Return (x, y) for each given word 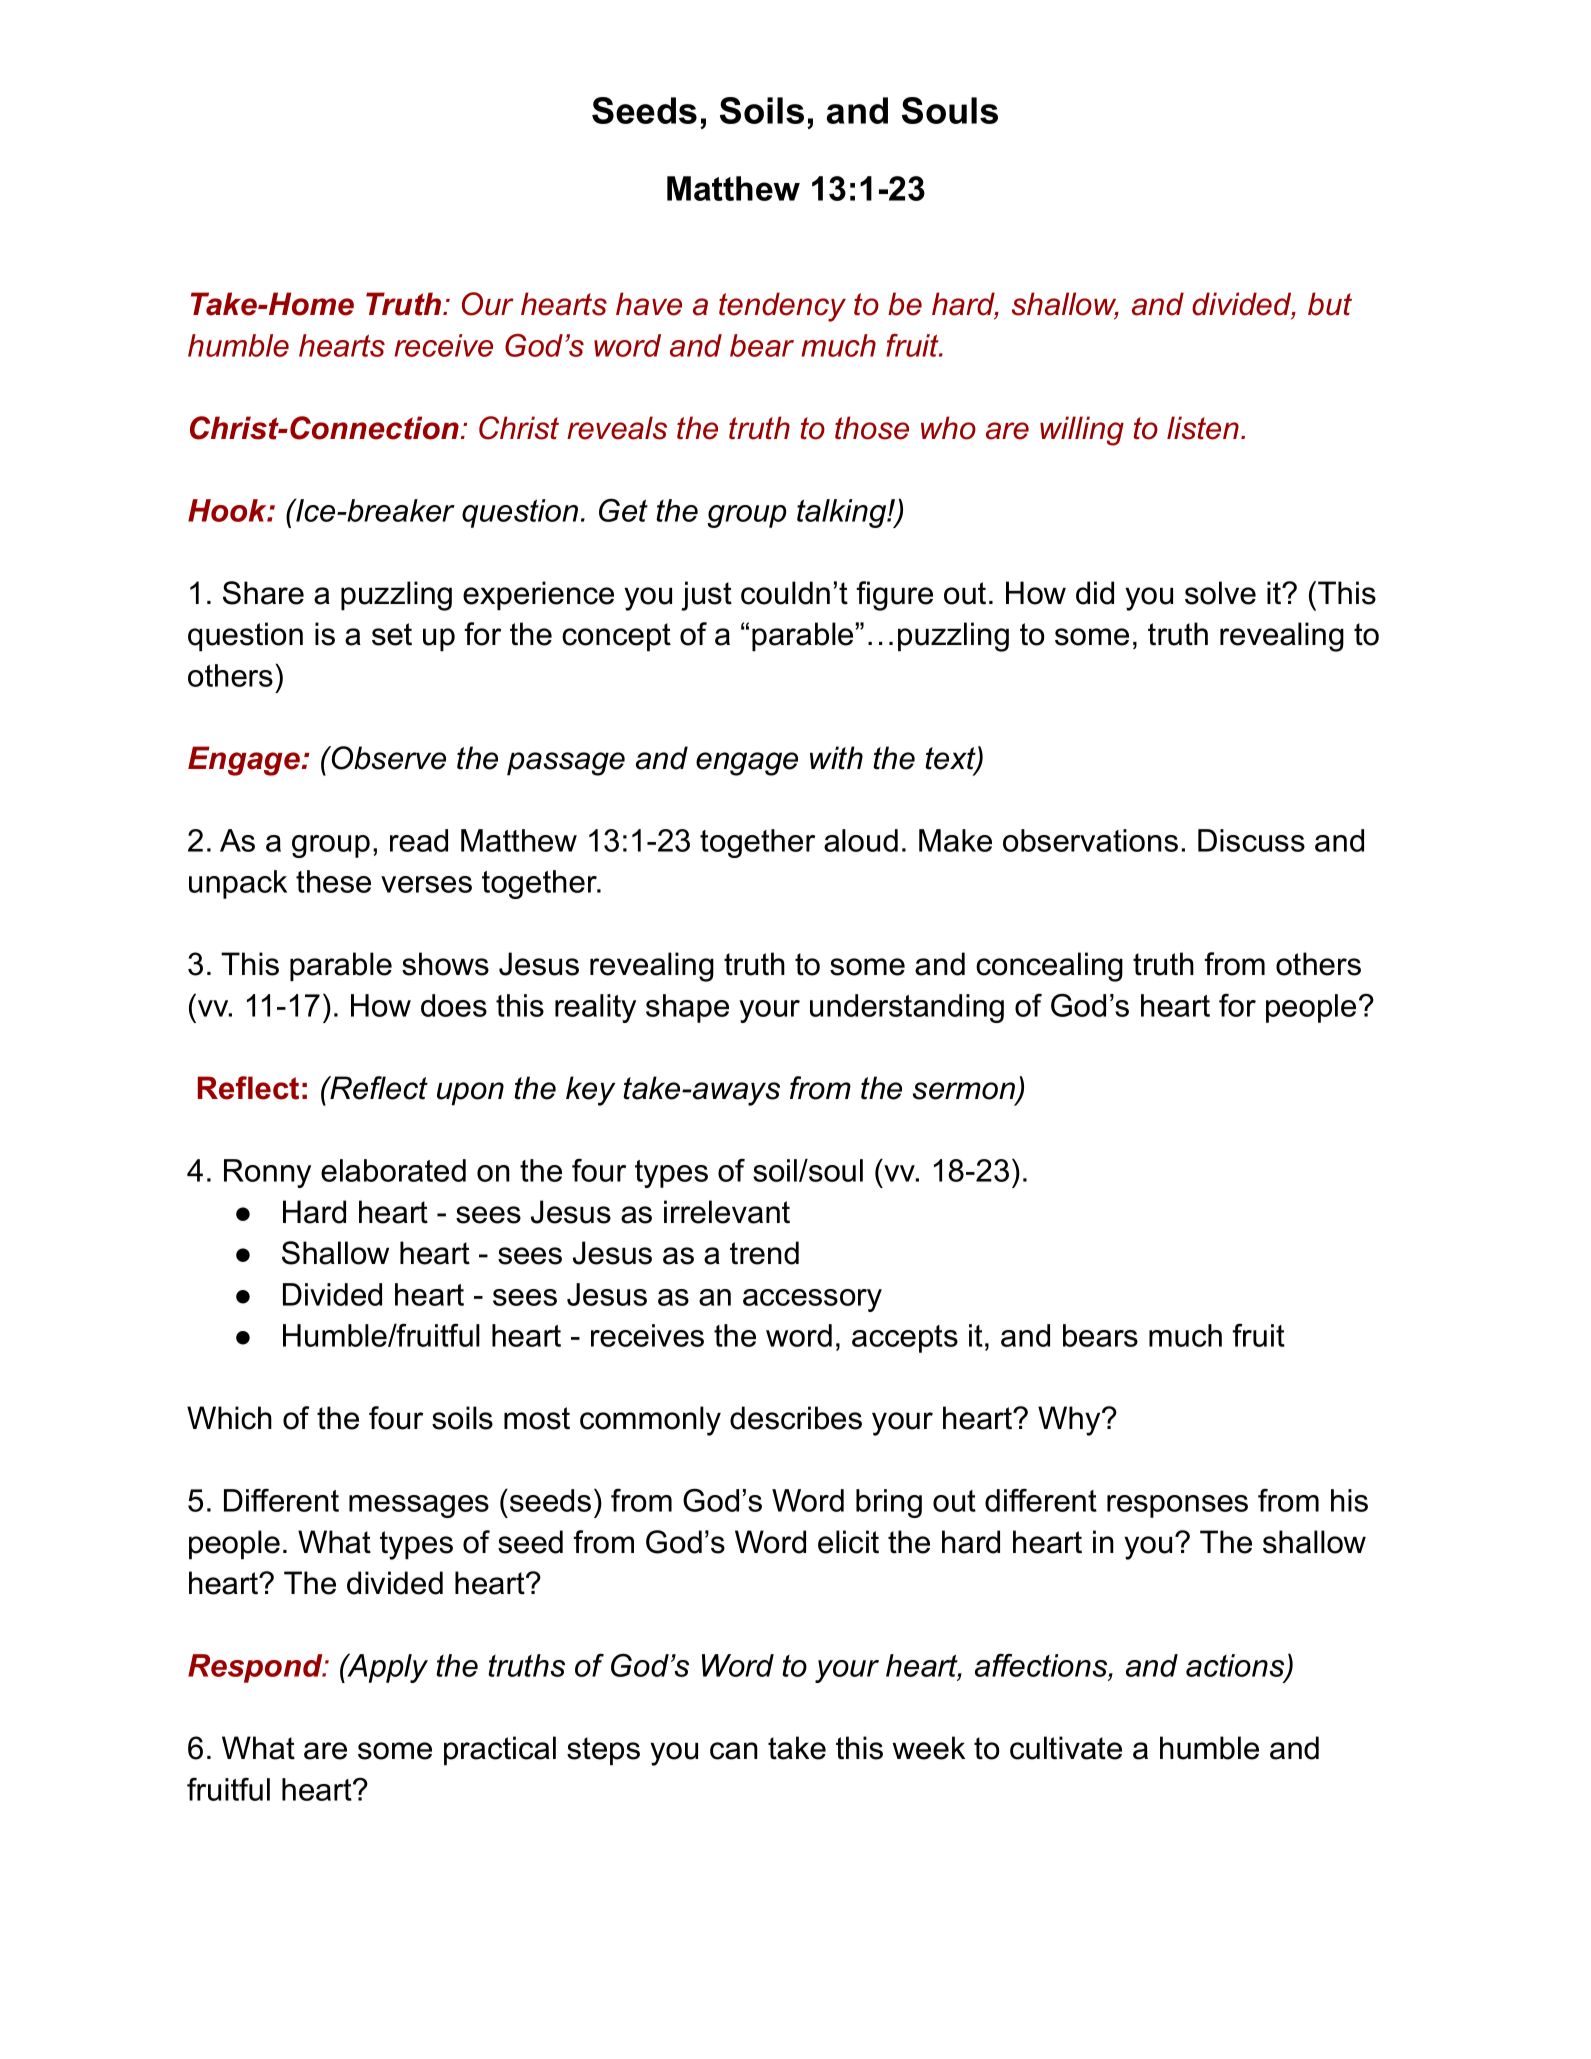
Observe (388, 758)
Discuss (1251, 840)
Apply (386, 1668)
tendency (782, 307)
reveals (617, 428)
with (836, 758)
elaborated (393, 1170)
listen (1203, 428)
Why (1069, 1421)
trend (764, 1253)
